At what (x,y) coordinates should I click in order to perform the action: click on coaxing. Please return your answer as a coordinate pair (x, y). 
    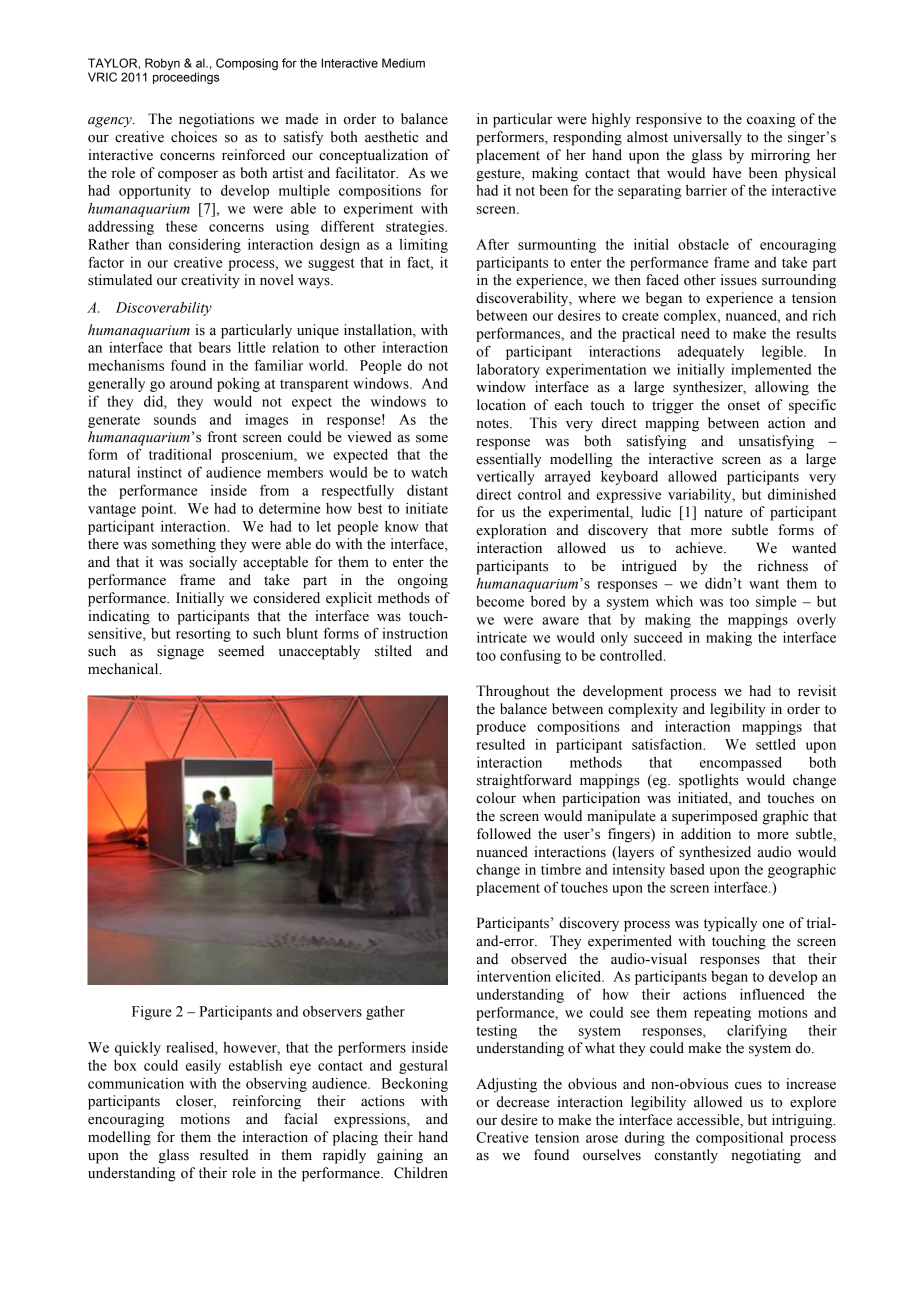
    Looking at the image, I should click on (771, 120).
